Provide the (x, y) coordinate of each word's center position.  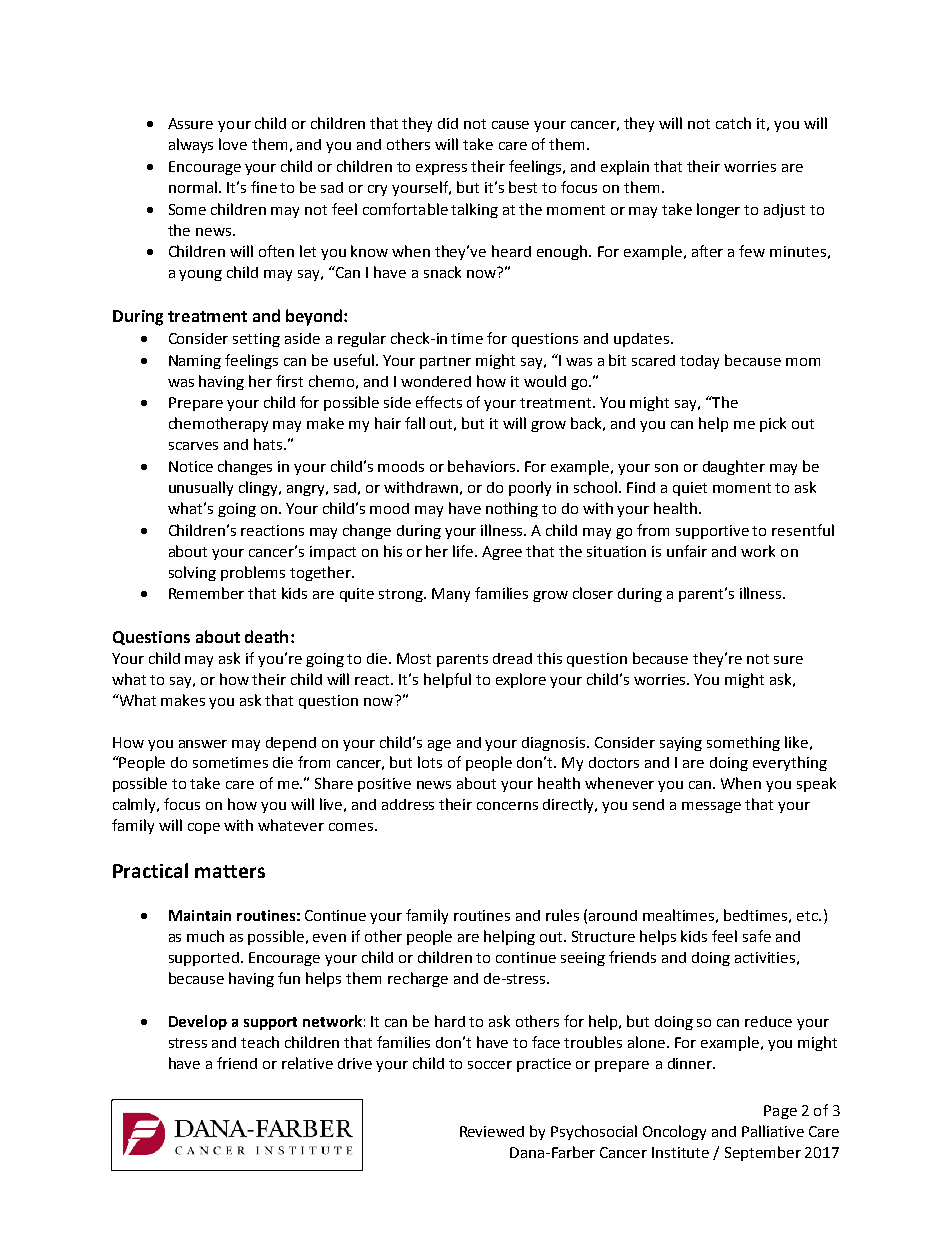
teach (260, 1042)
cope (204, 828)
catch (733, 123)
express (441, 169)
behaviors (483, 466)
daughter (734, 467)
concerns (507, 806)
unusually (201, 488)
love (233, 144)
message (711, 807)
